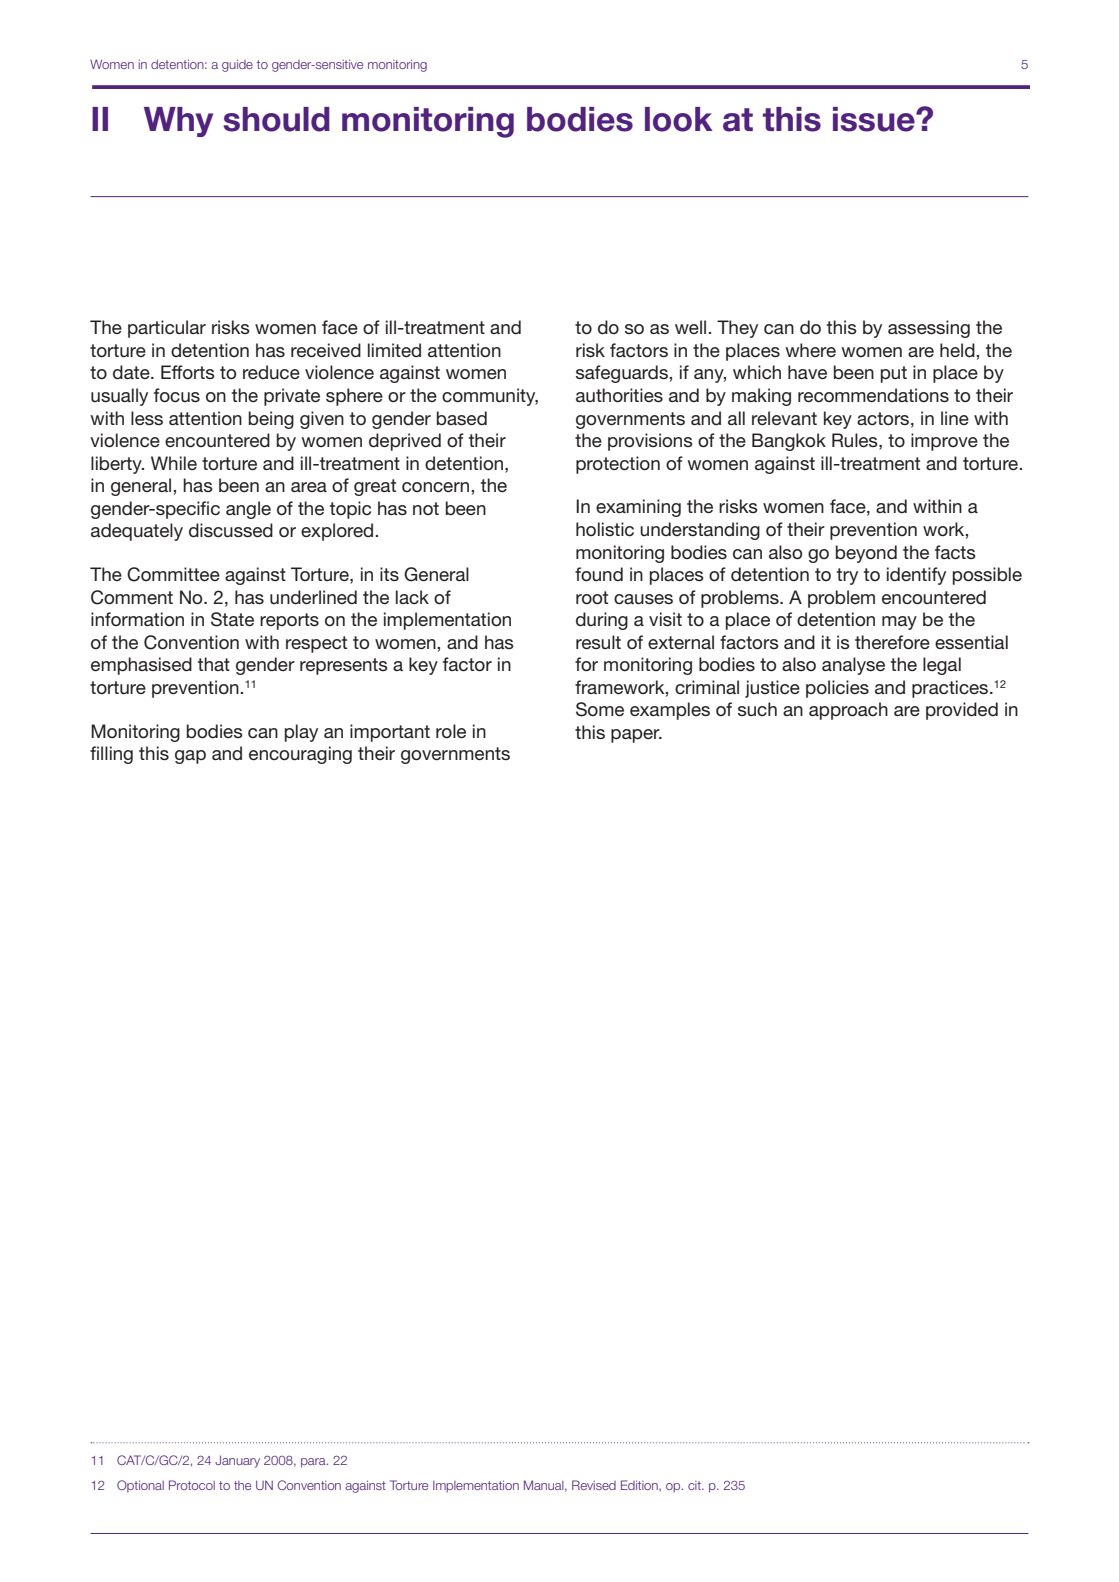 Image resolution: width=1119 pixels, height=1582 pixels. Describe the element at coordinates (600, 709) in the document. I see `Some` at that location.
